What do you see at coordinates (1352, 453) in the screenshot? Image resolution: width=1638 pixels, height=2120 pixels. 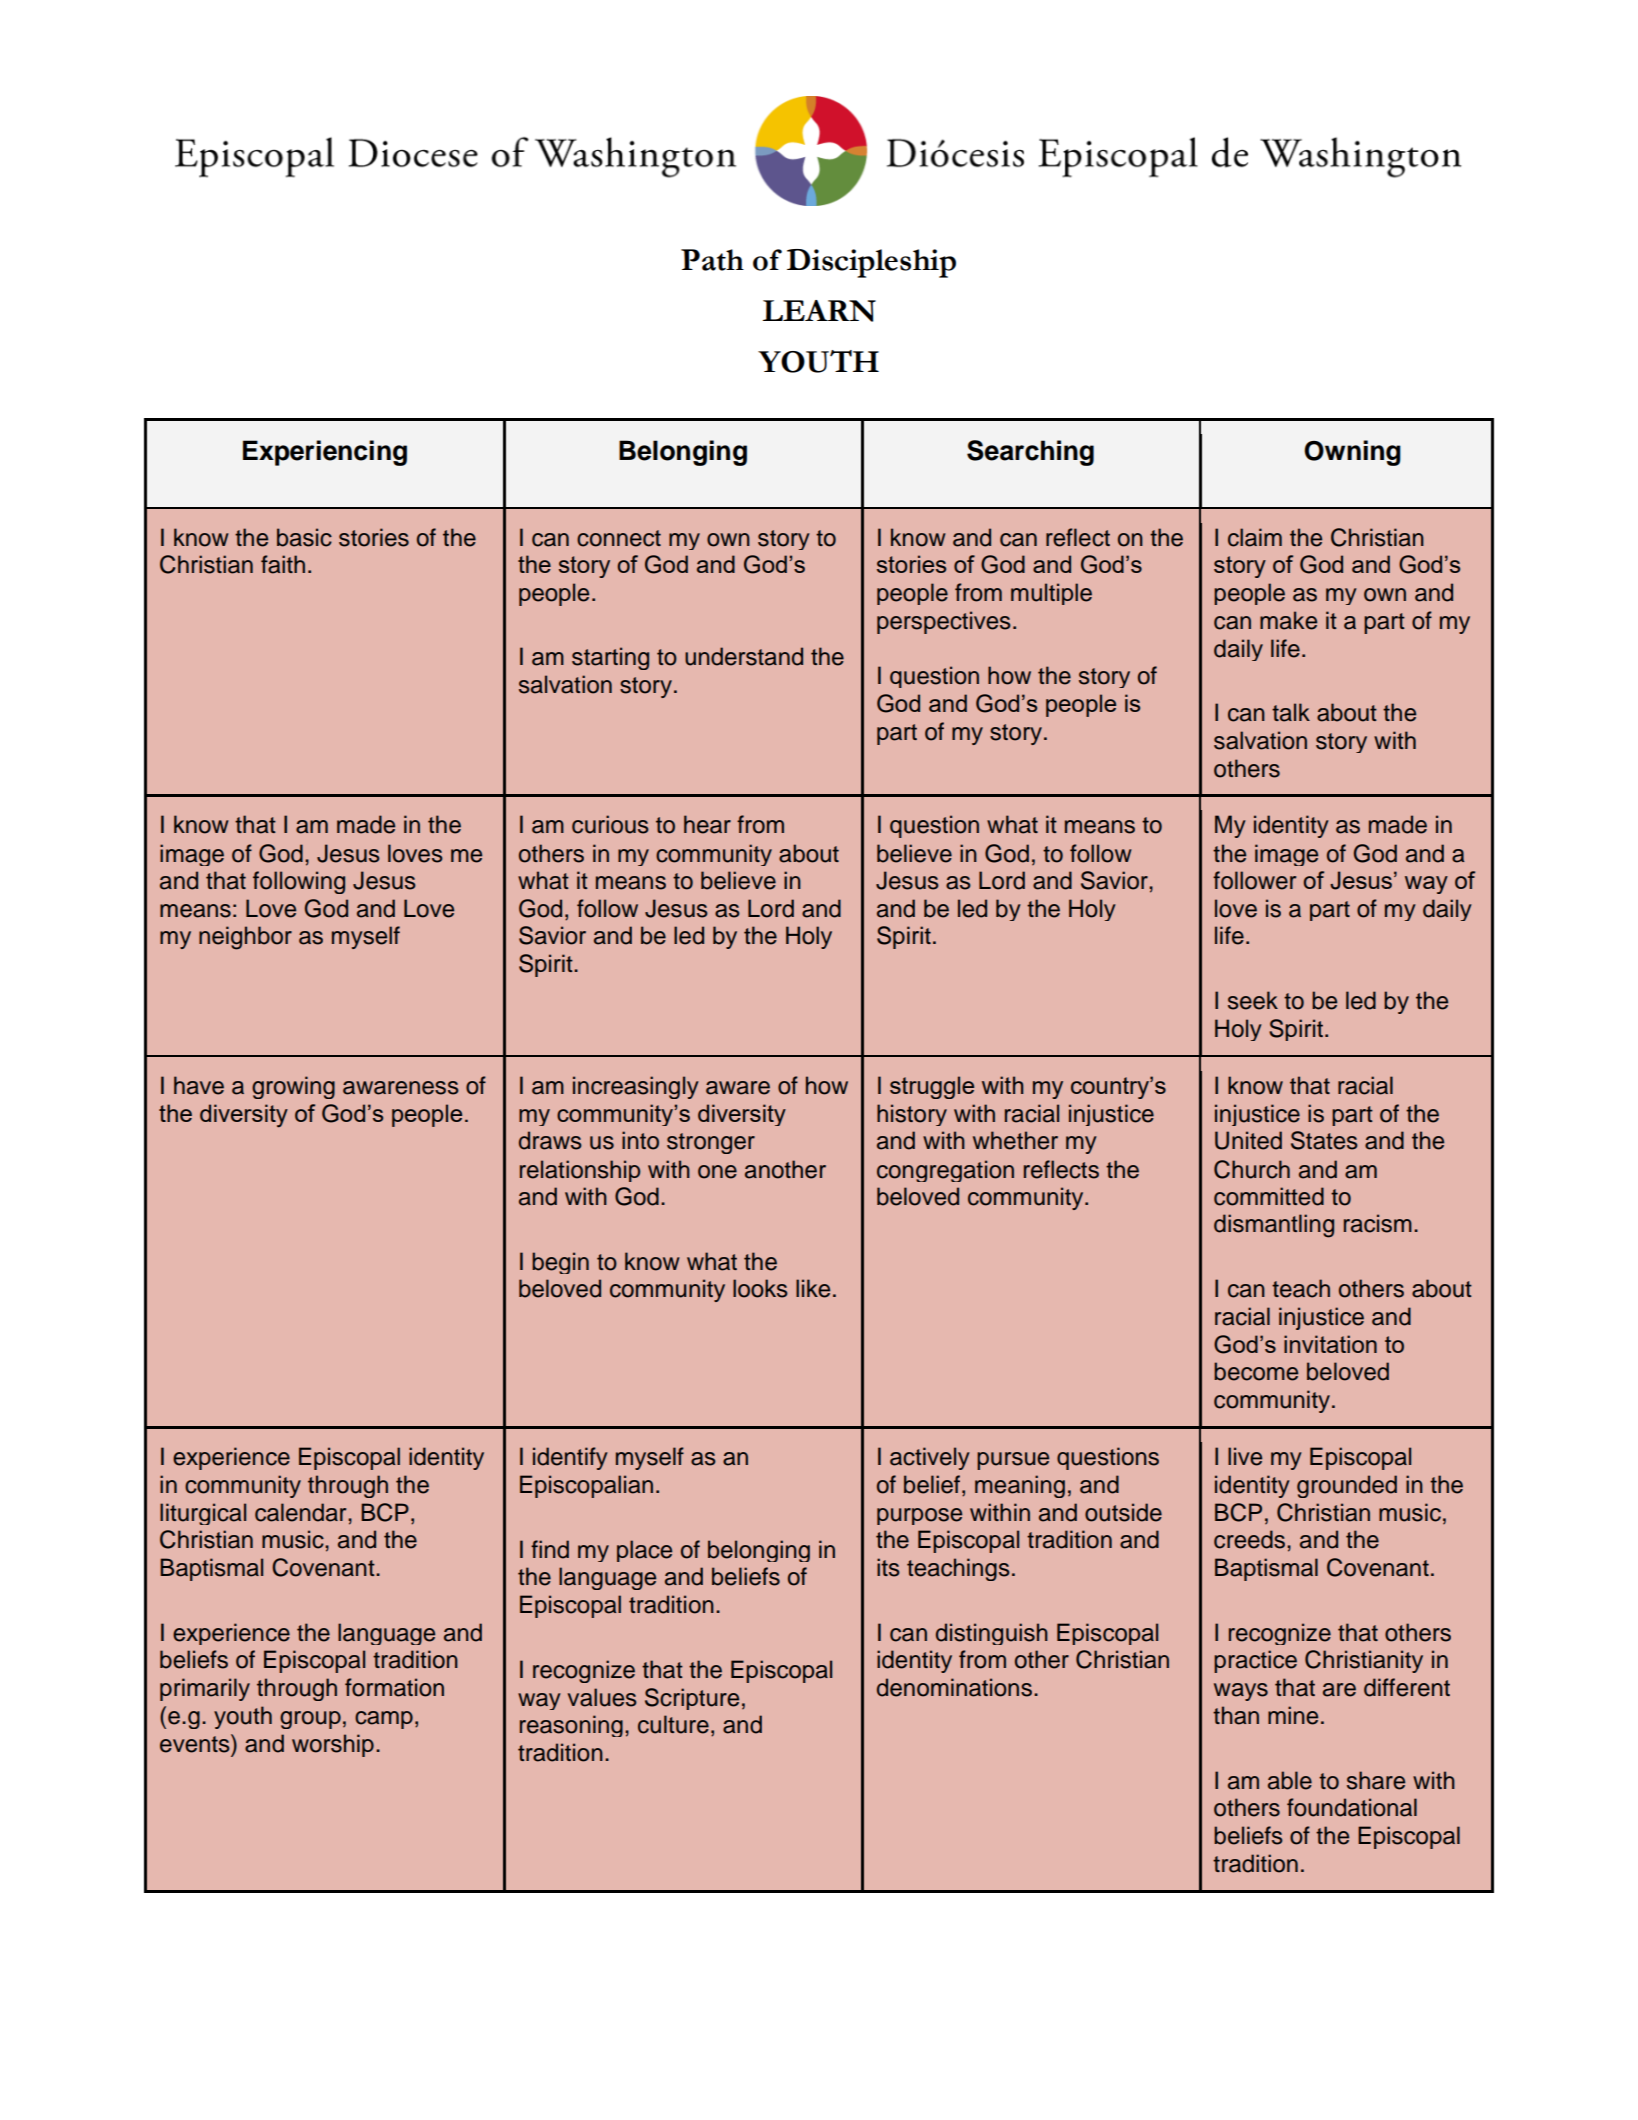 I see `Owning` at bounding box center [1352, 453].
